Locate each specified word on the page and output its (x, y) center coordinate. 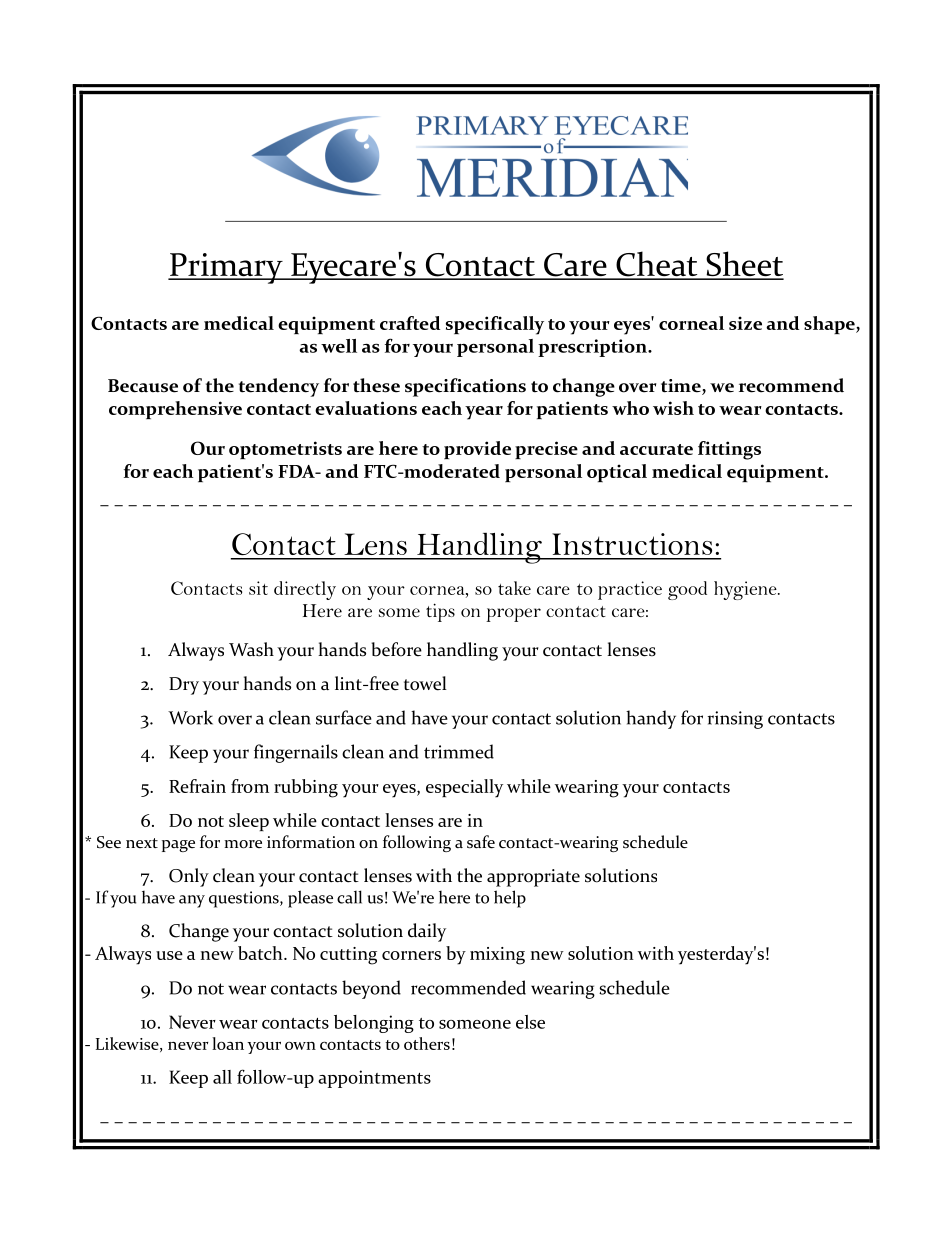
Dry (184, 686)
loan (228, 1043)
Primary (226, 268)
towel (425, 683)
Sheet (744, 265)
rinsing (735, 720)
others (427, 1043)
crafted (410, 323)
